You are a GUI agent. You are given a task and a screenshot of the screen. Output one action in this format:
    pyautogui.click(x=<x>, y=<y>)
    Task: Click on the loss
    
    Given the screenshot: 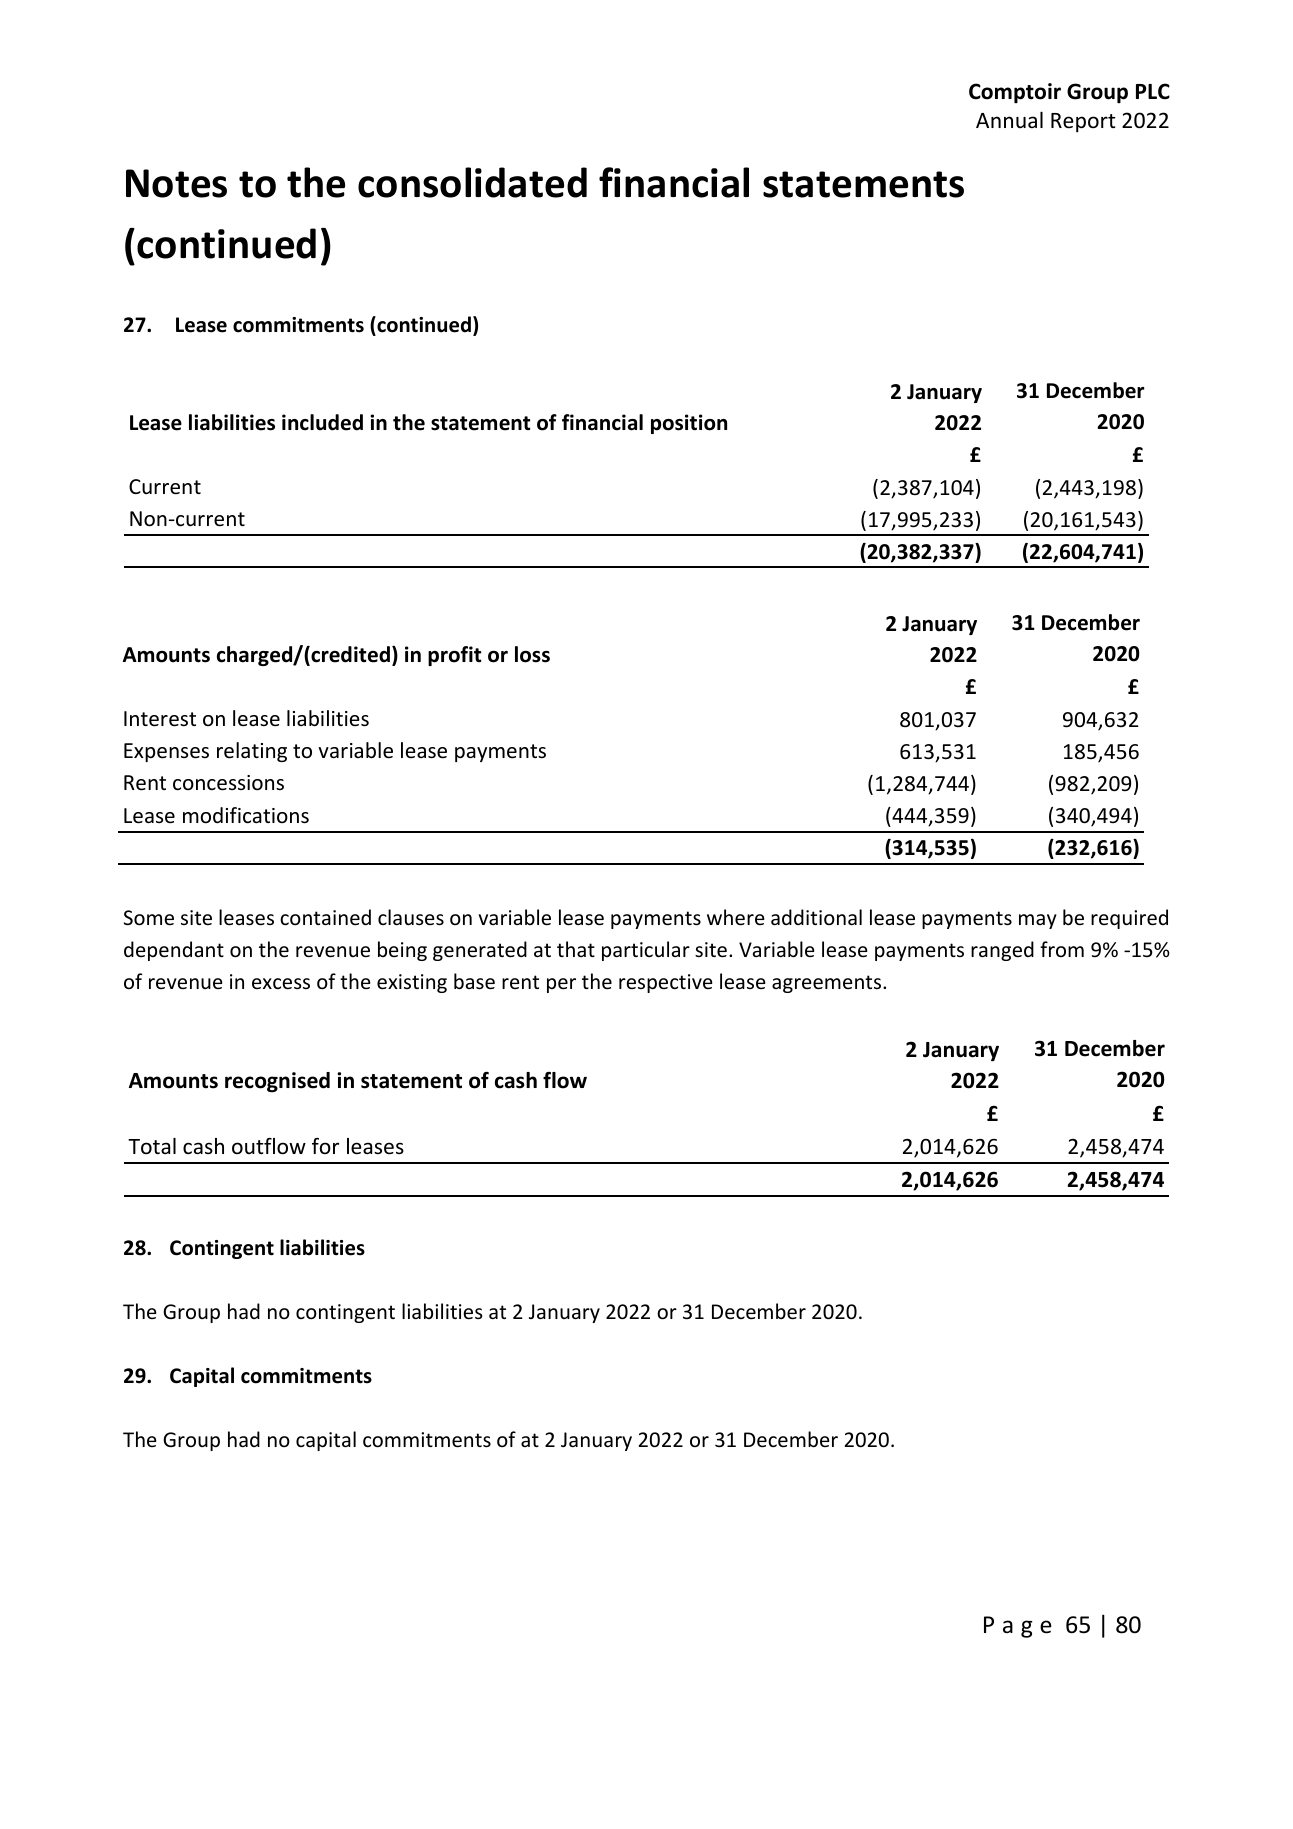 What is the action you would take?
    pyautogui.click(x=532, y=654)
